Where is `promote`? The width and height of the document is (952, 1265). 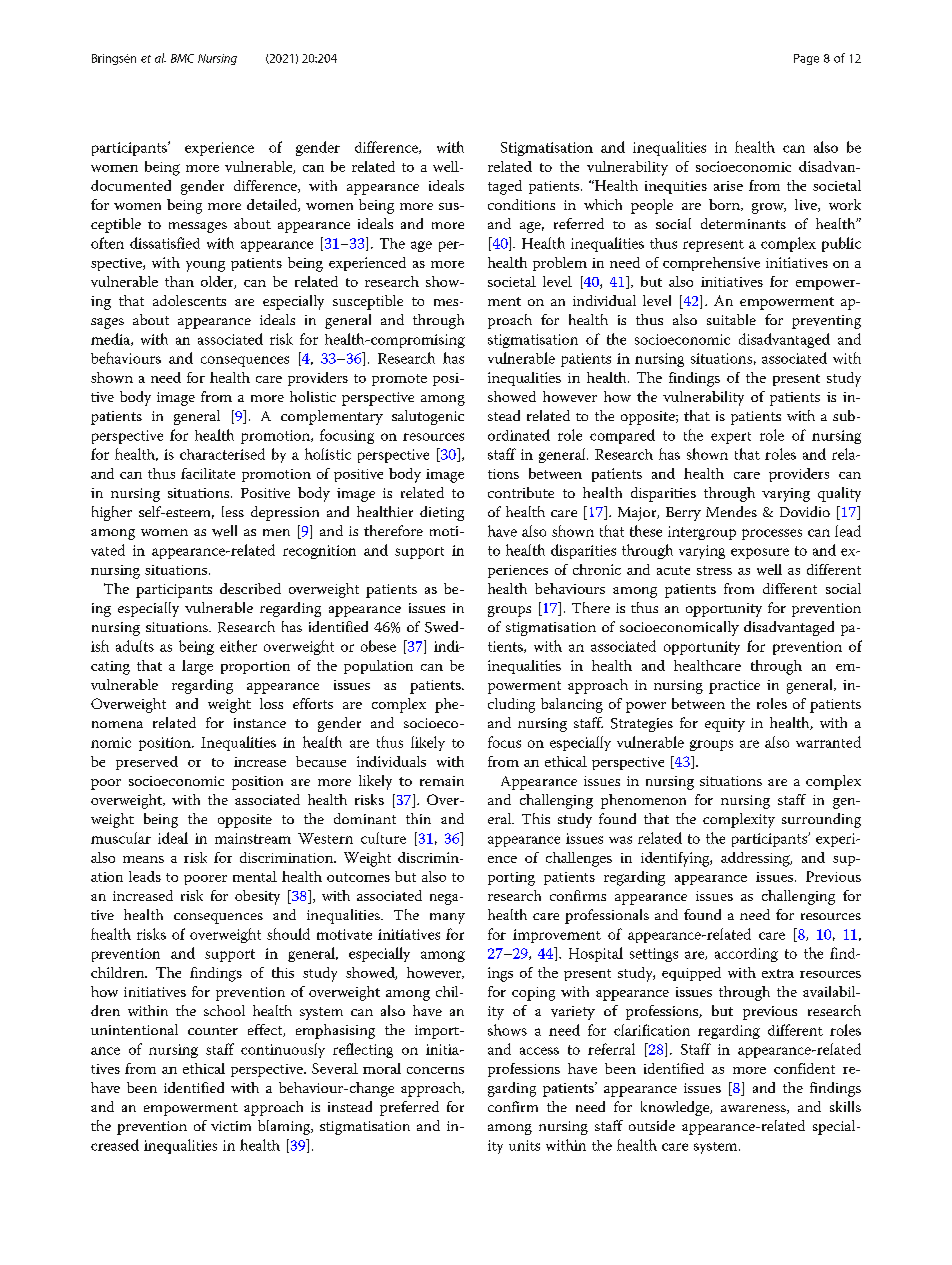 promote is located at coordinates (399, 380).
